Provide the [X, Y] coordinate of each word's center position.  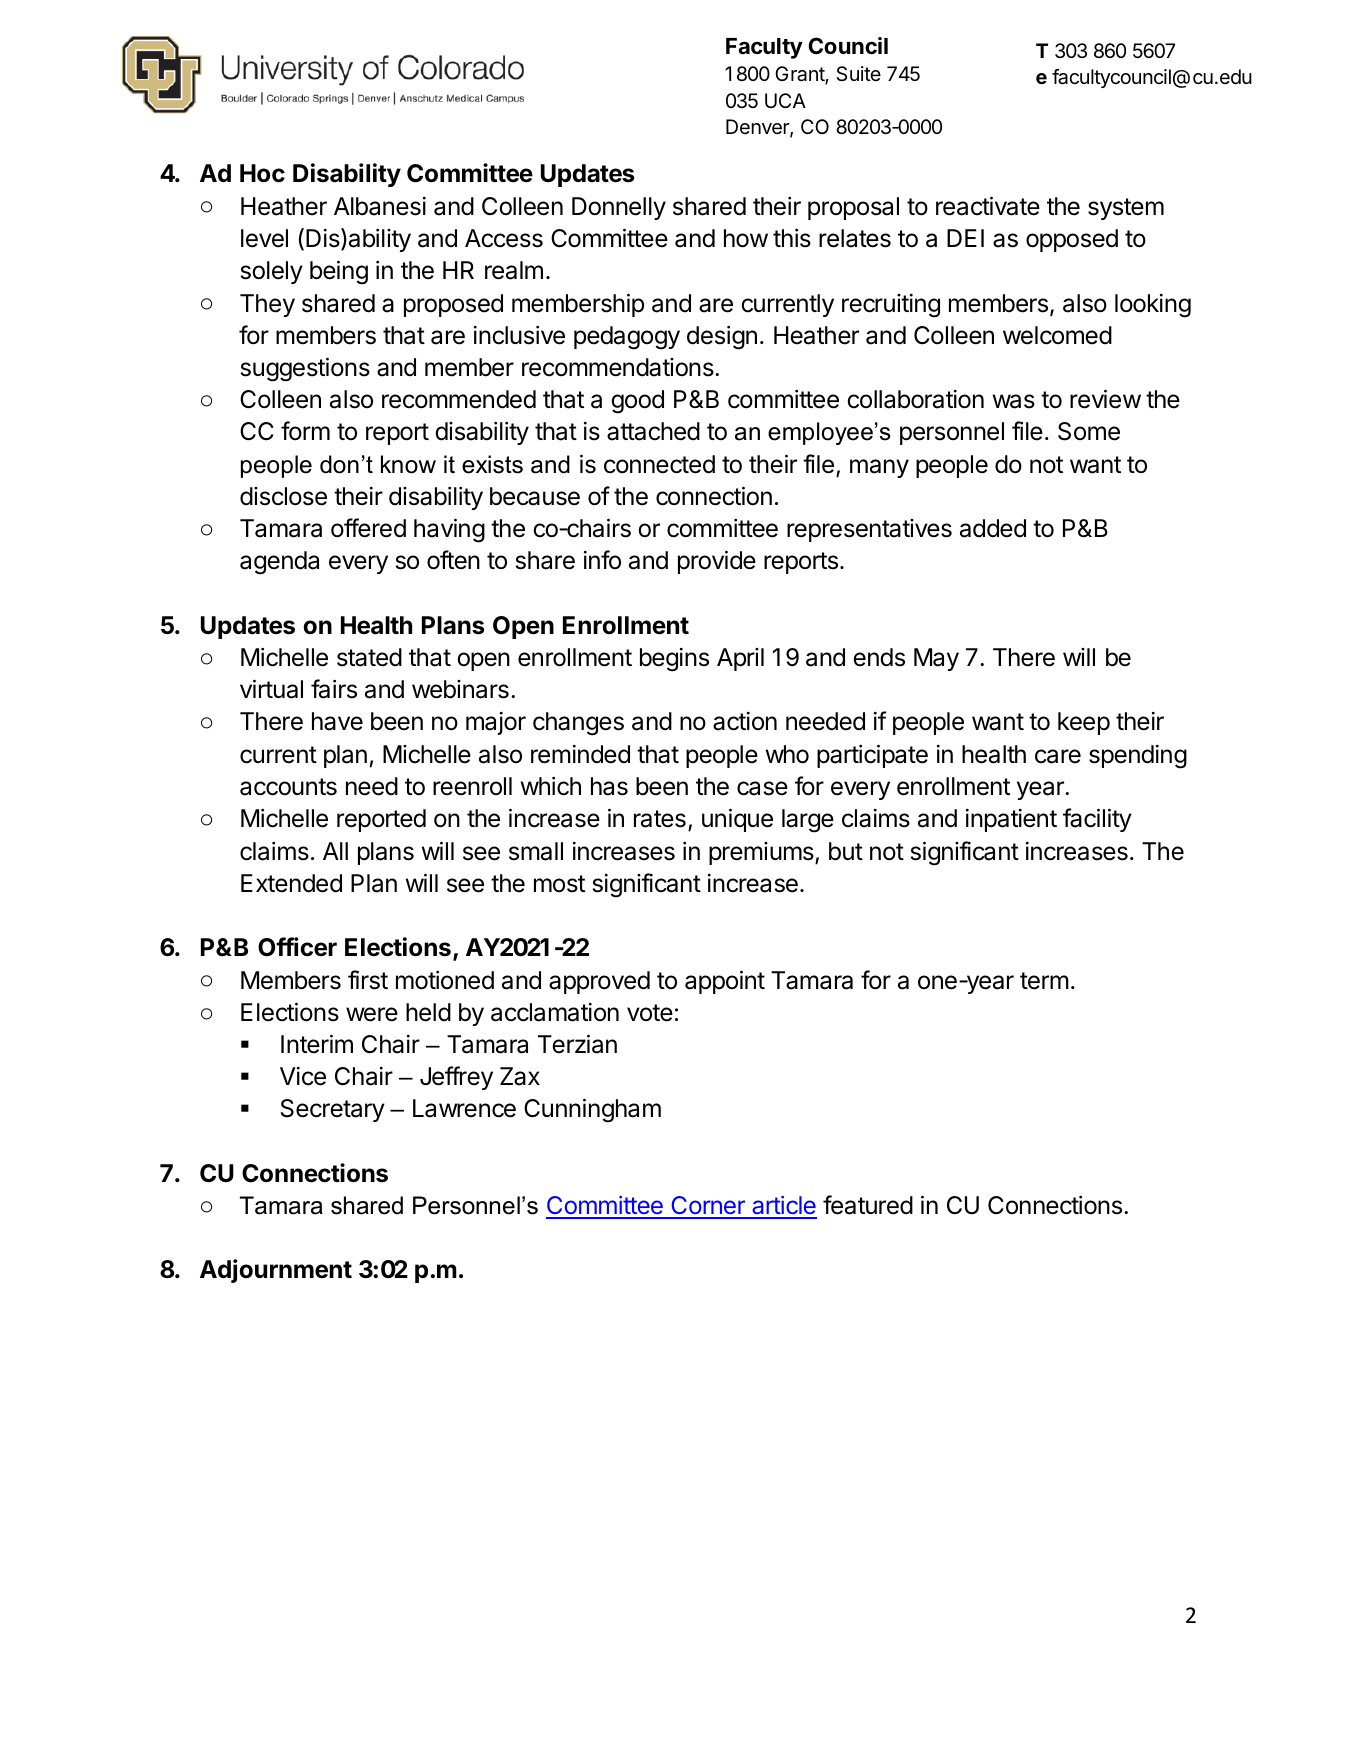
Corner [708, 1207]
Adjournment [276, 1271]
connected [659, 464]
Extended [291, 883]
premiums [762, 853]
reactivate [988, 206]
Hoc [262, 173]
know [408, 464]
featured [868, 1205]
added [993, 528]
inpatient [1011, 820]
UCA [785, 100]
